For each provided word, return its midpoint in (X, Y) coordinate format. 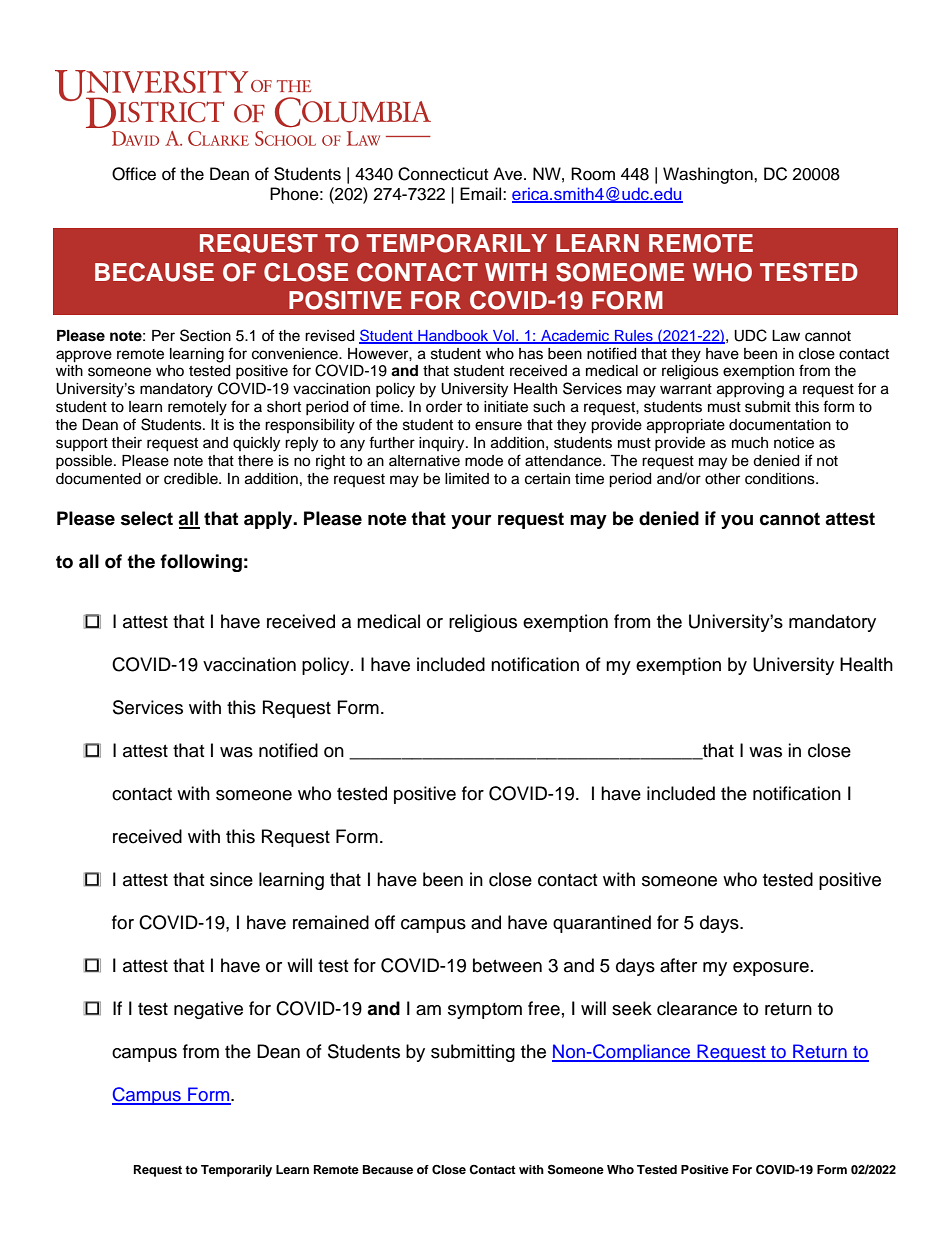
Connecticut (443, 174)
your (471, 522)
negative (208, 1010)
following (201, 563)
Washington (709, 175)
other (722, 479)
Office (134, 174)
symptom (485, 1011)
